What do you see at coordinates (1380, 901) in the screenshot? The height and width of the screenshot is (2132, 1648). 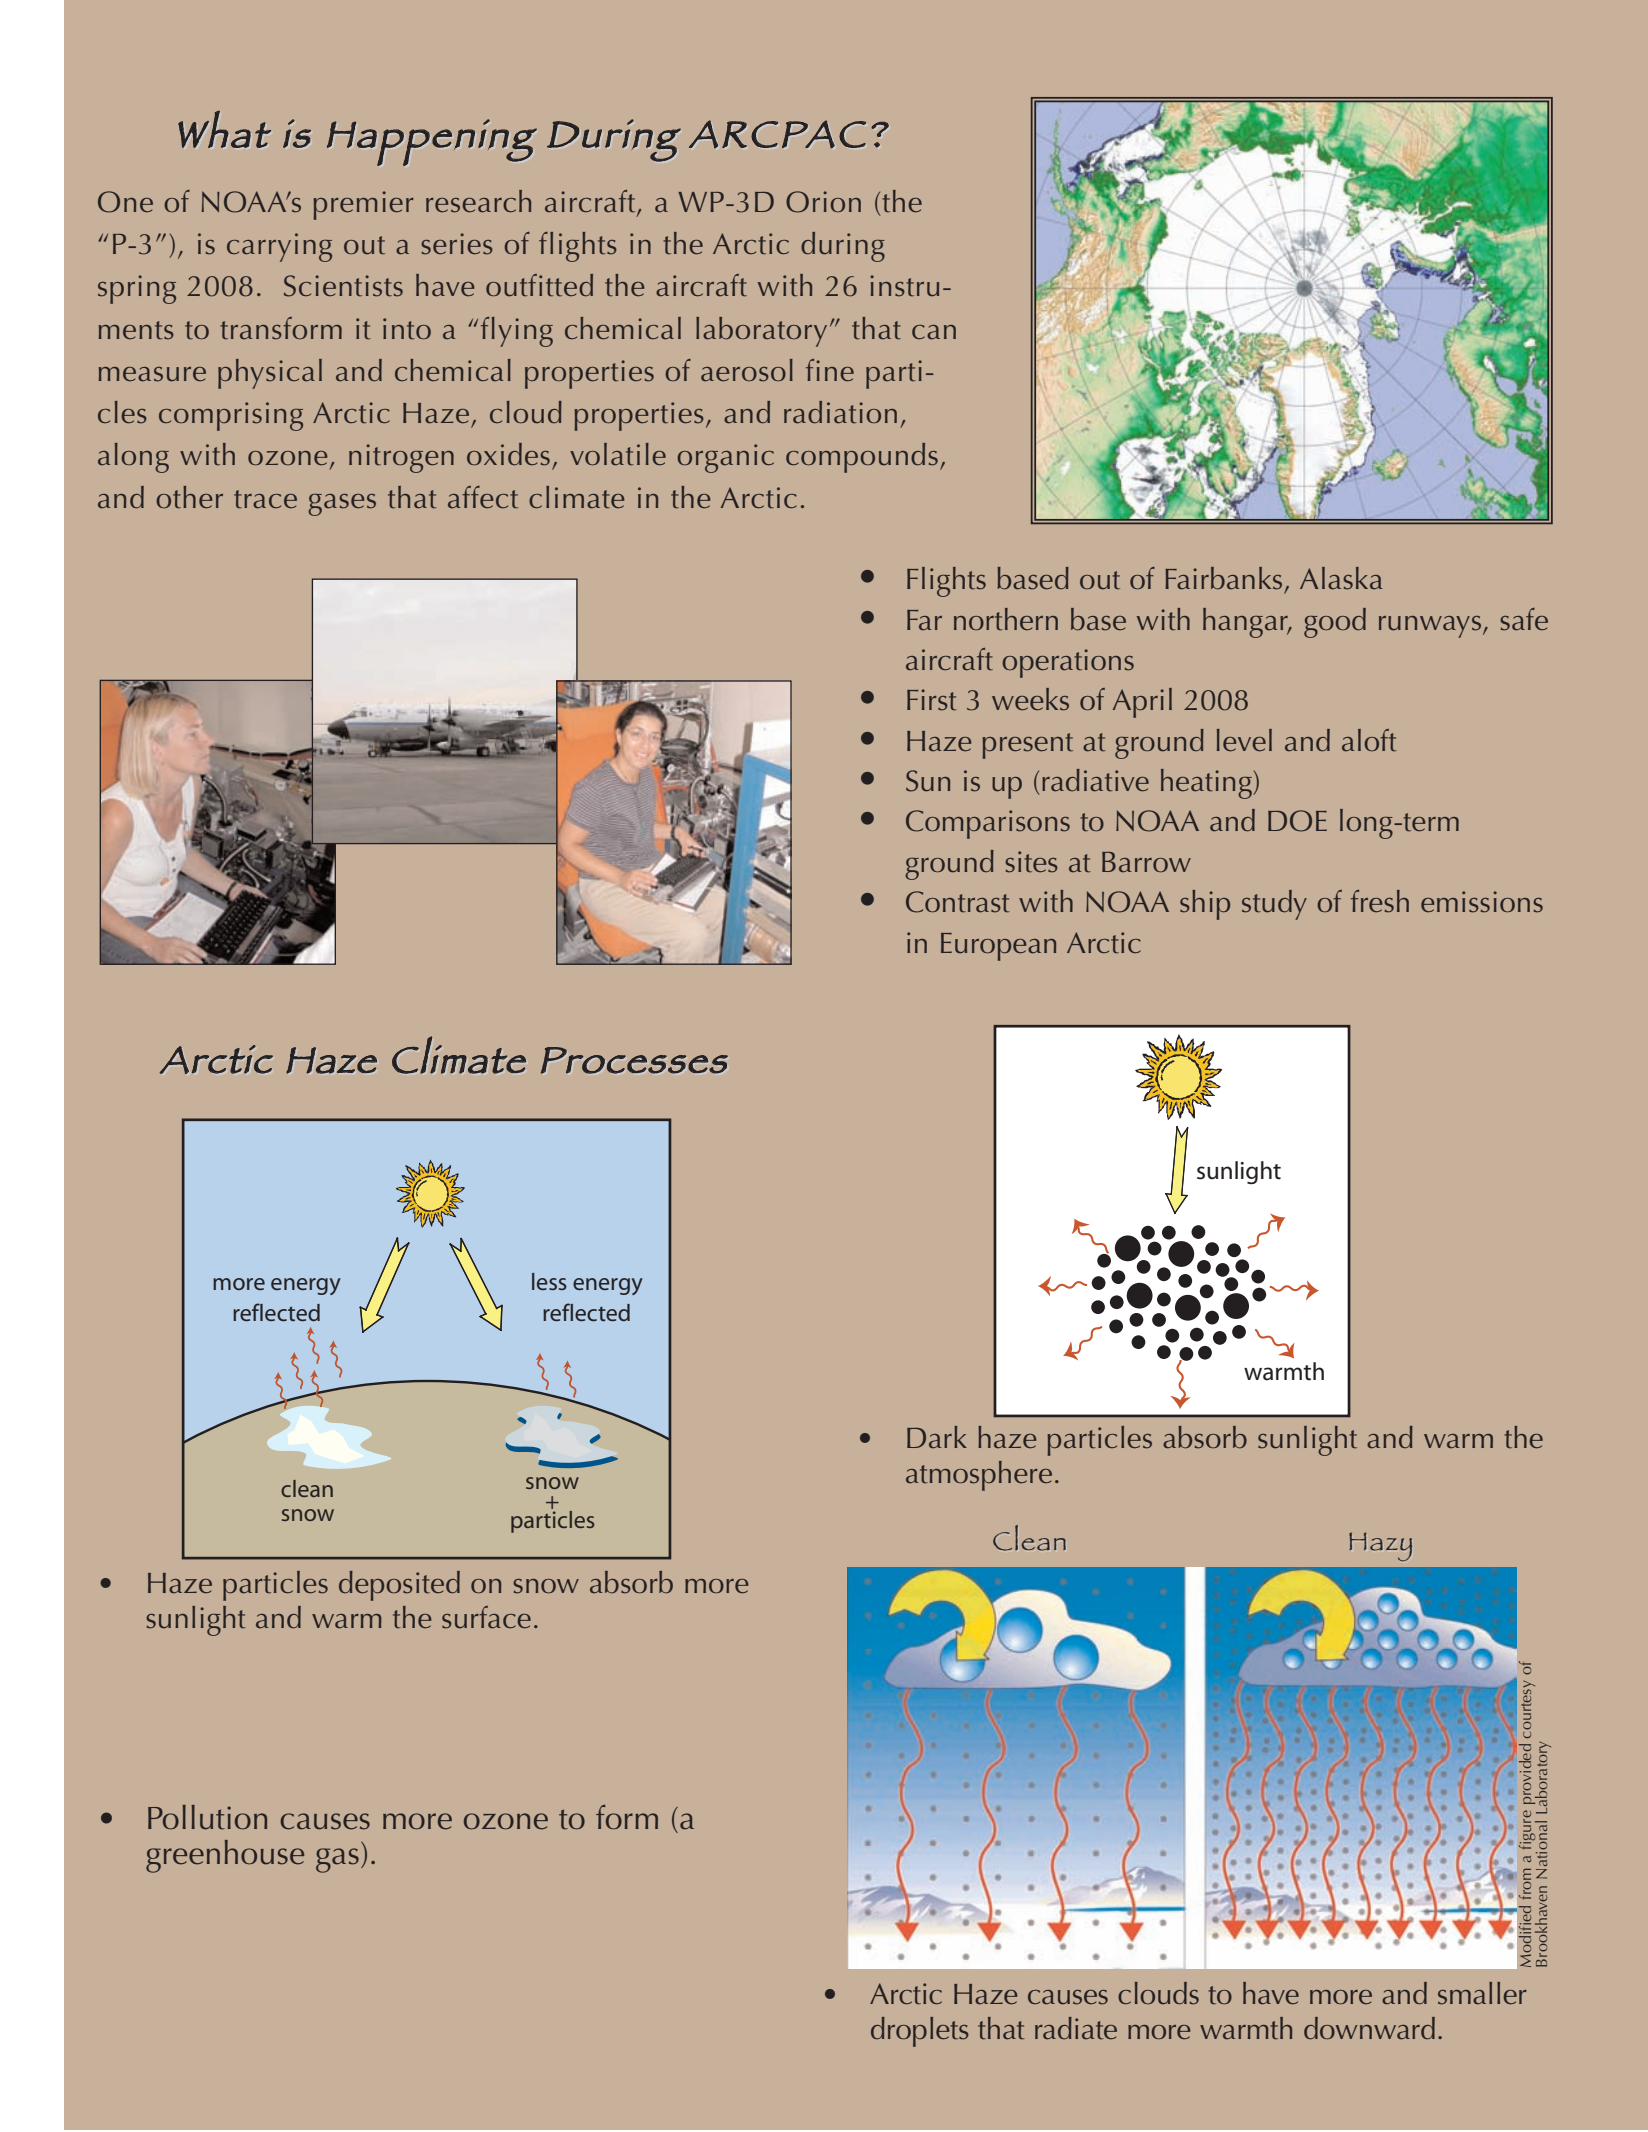 I see `fresh` at bounding box center [1380, 901].
